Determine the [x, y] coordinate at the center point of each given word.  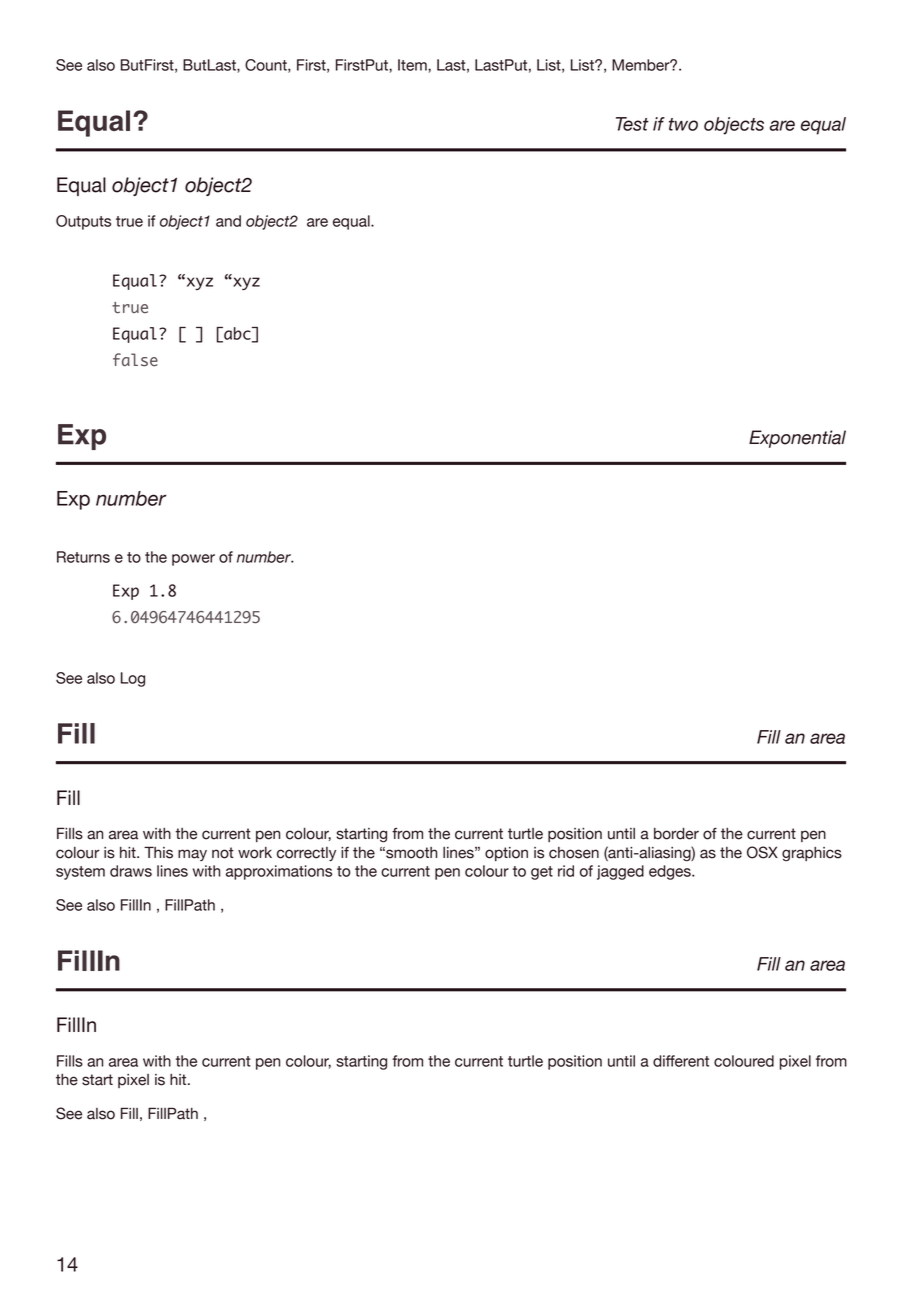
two [683, 124]
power [193, 560]
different [681, 1061]
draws [131, 871]
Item [413, 65]
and [228, 221]
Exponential [797, 439]
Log [133, 679]
